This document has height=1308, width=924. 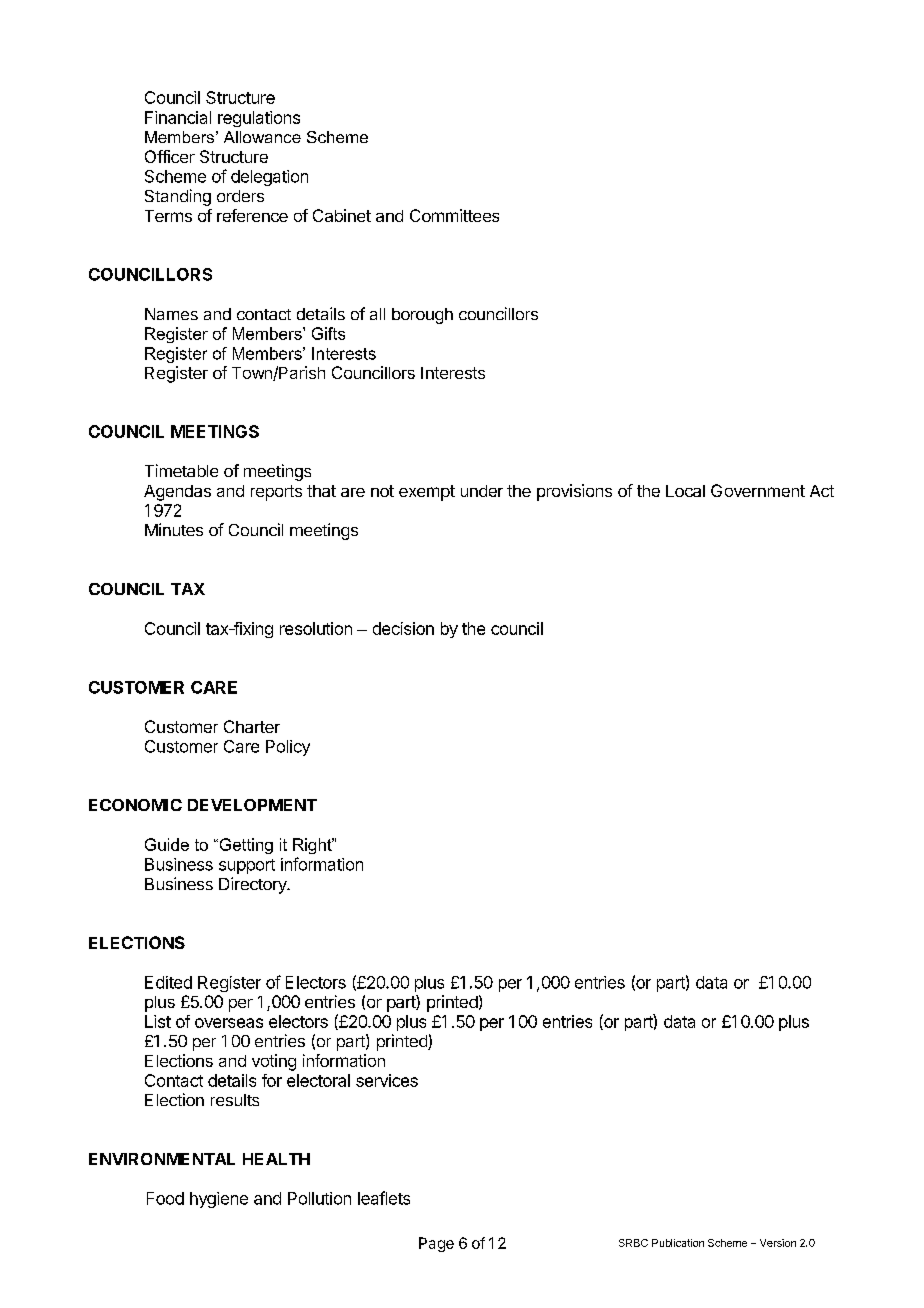 What do you see at coordinates (168, 982) in the document?
I see `Edited` at bounding box center [168, 982].
